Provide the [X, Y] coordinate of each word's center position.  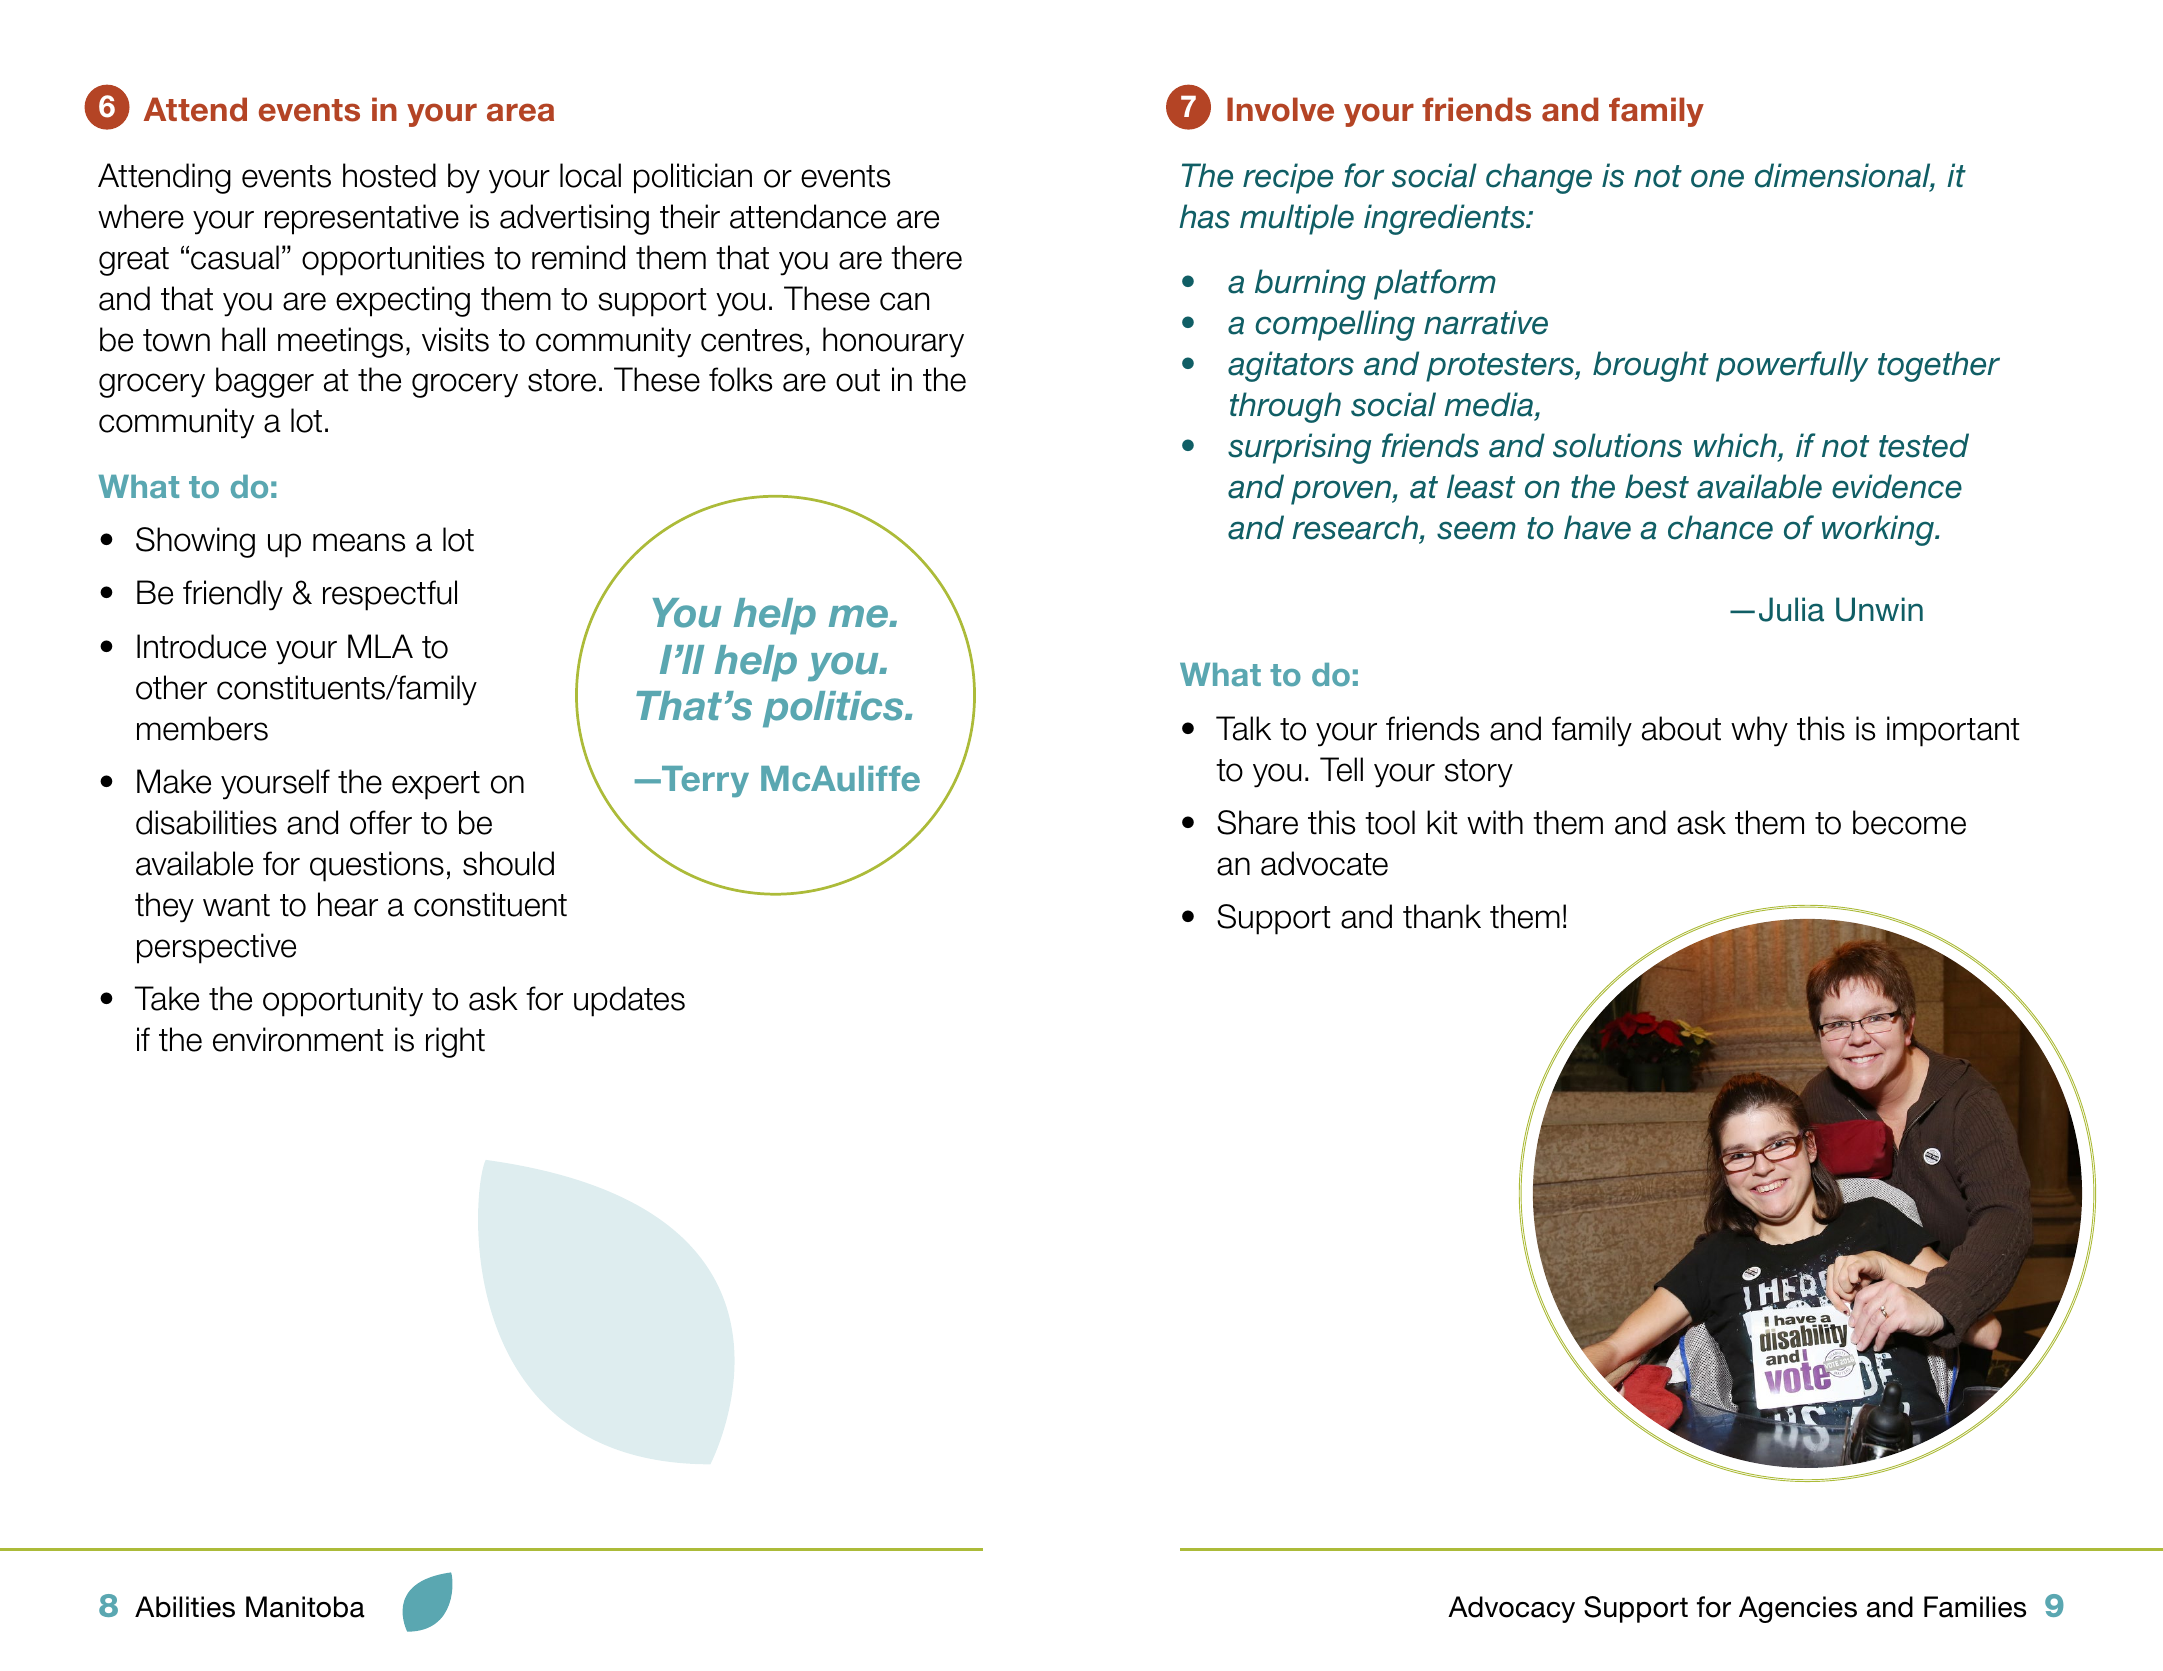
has [1204, 216]
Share [1257, 822]
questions [377, 866]
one [1717, 178]
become [1909, 822]
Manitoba [305, 1607]
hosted [389, 175]
